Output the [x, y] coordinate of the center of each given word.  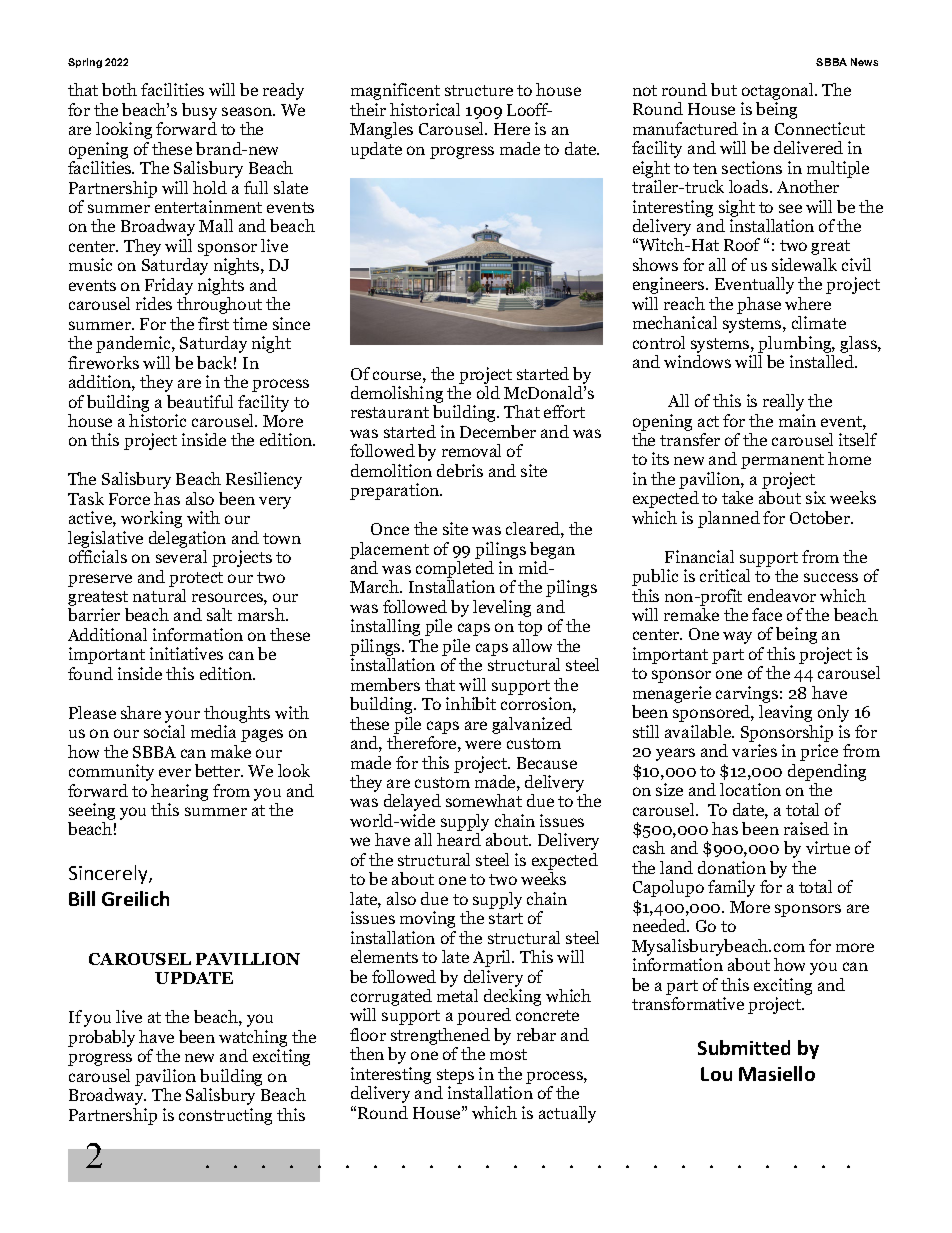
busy [199, 111]
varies [754, 750]
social [164, 731]
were [483, 744]
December [498, 431]
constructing [225, 1116]
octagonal [779, 93]
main [797, 420]
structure [479, 90]
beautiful [200, 401]
